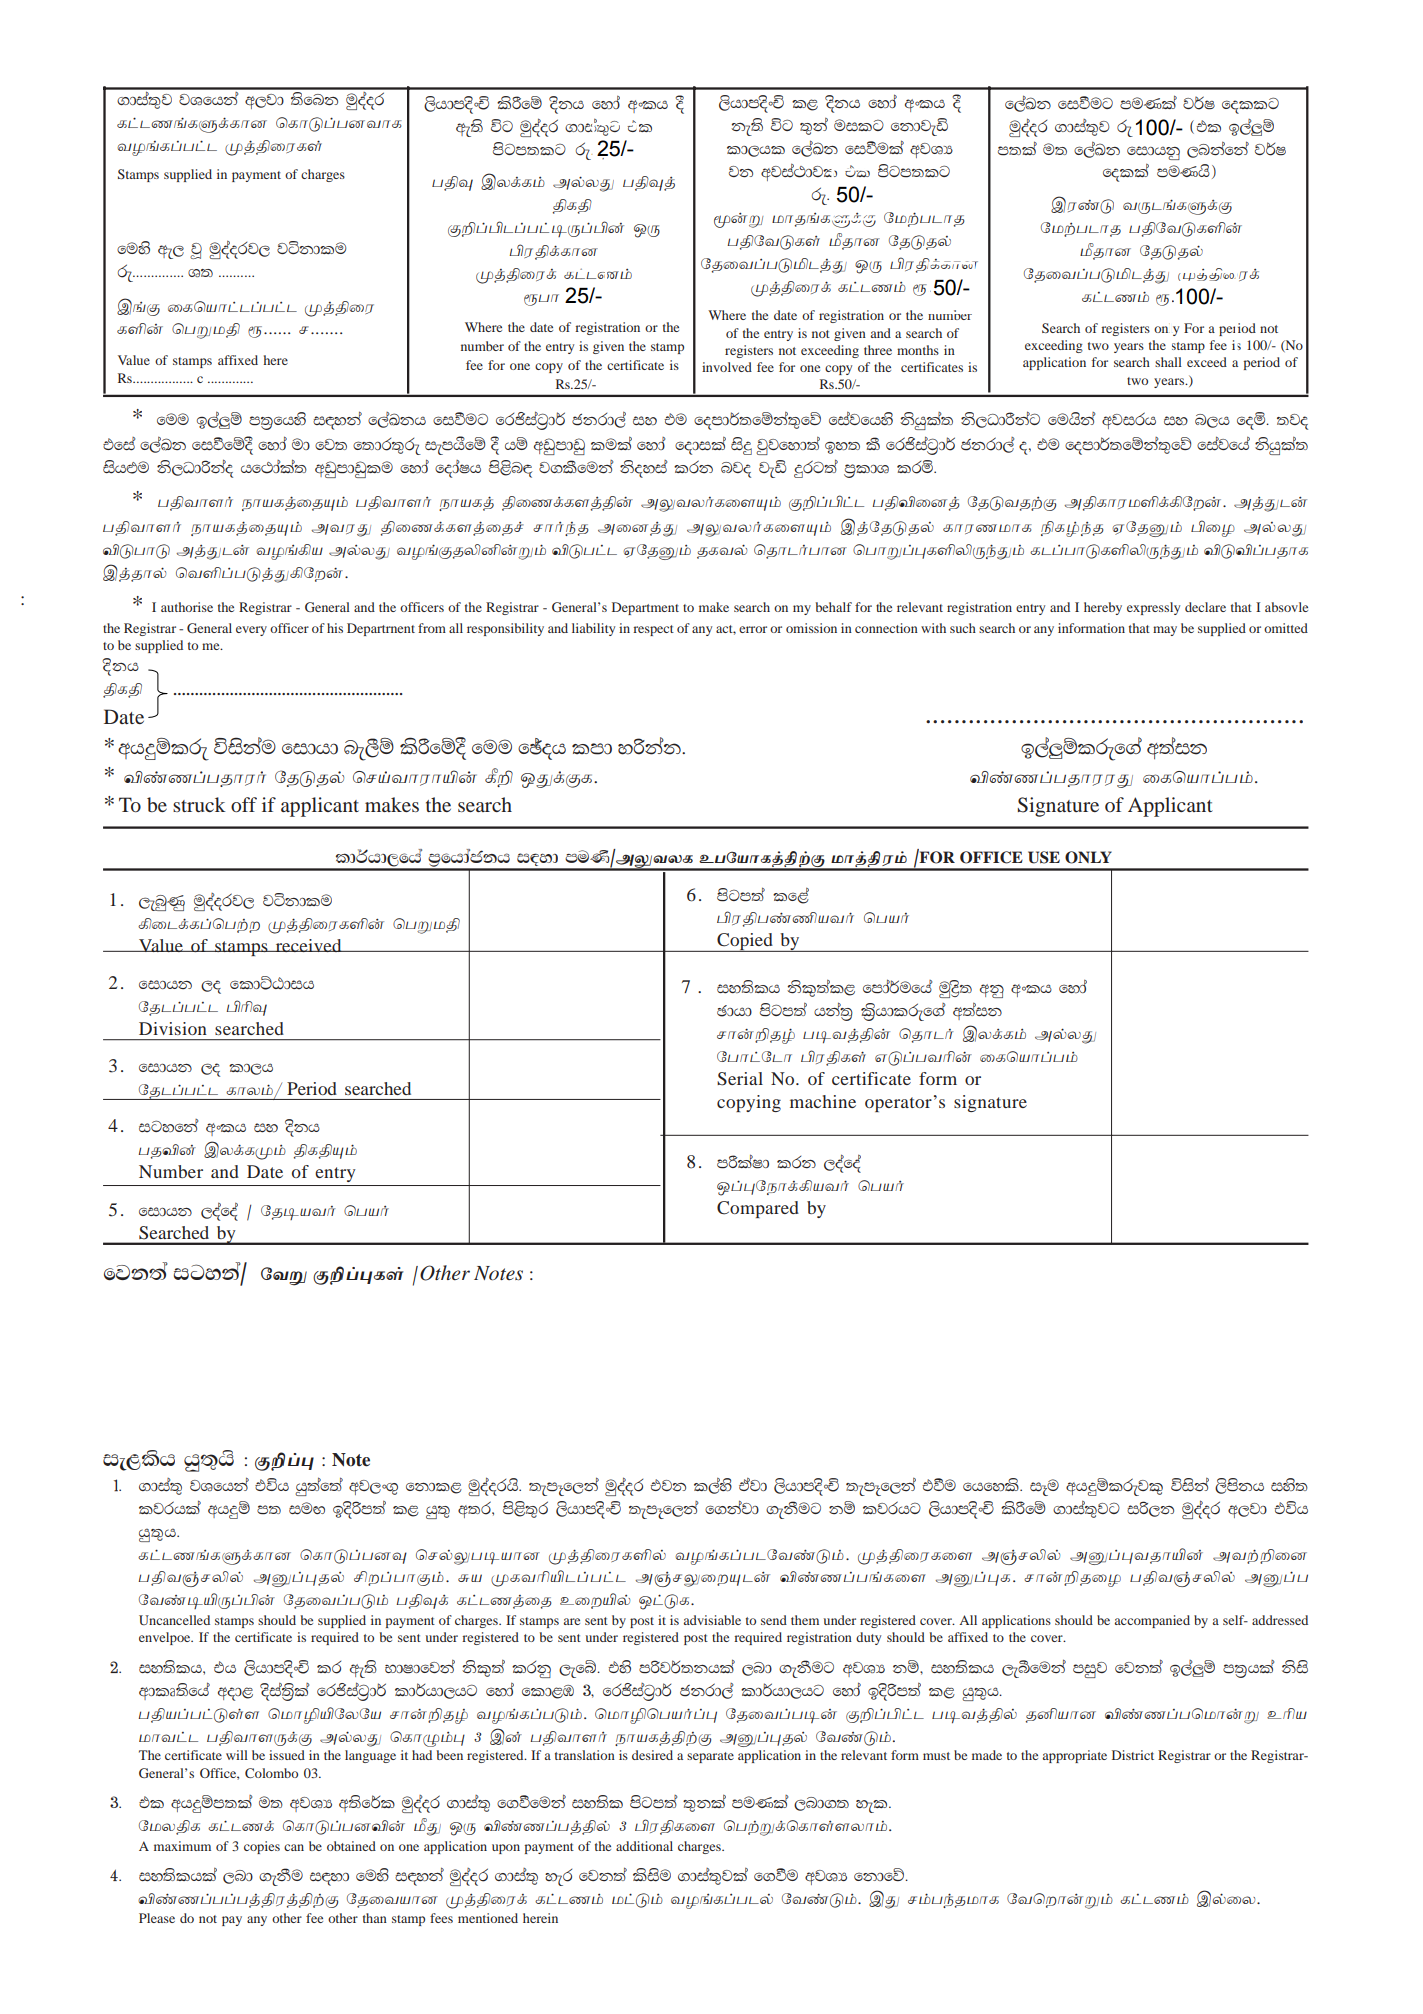  I want to click on shall, so click(1168, 362).
